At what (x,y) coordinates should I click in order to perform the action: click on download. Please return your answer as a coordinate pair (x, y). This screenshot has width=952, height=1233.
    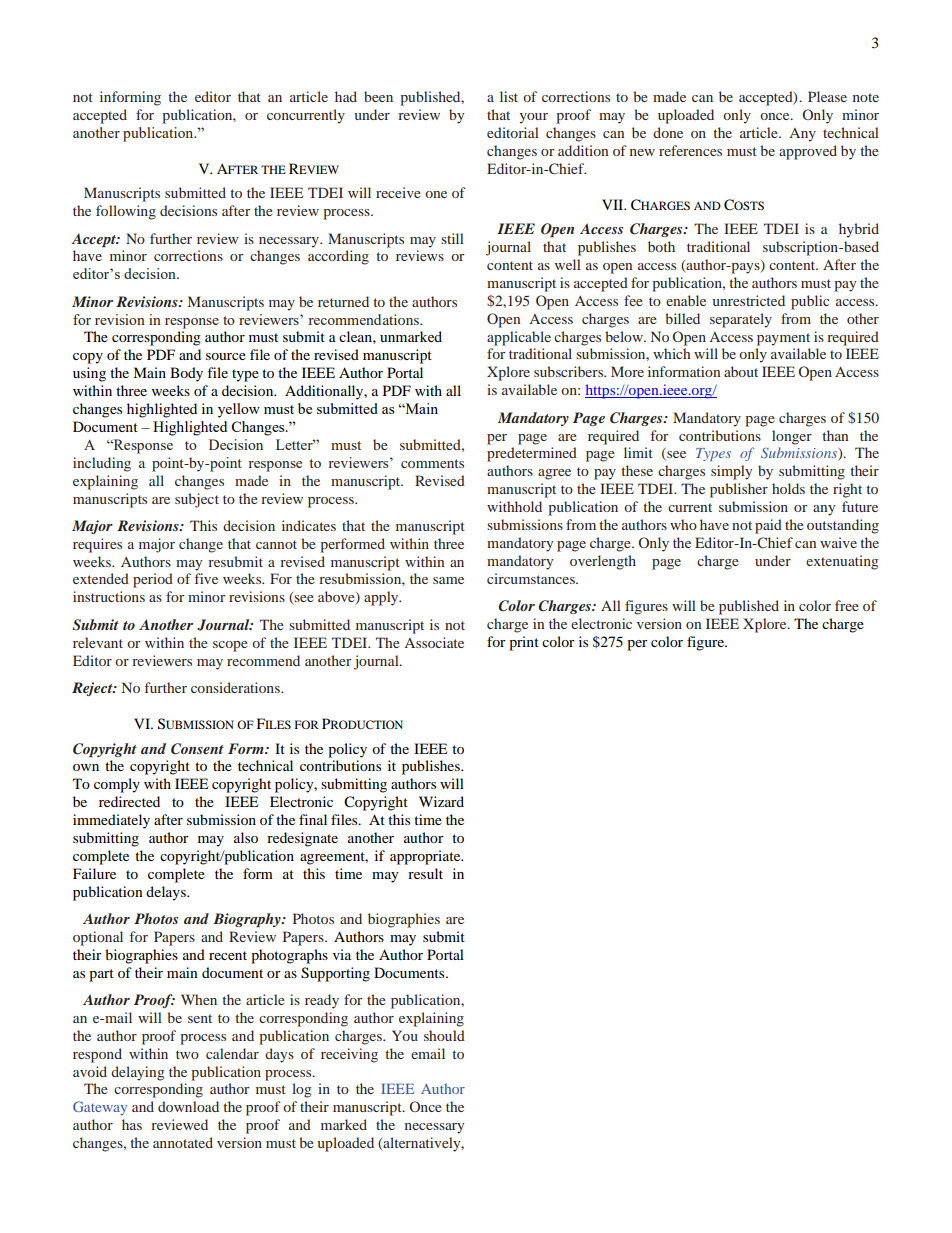
    Looking at the image, I should click on (188, 1106).
